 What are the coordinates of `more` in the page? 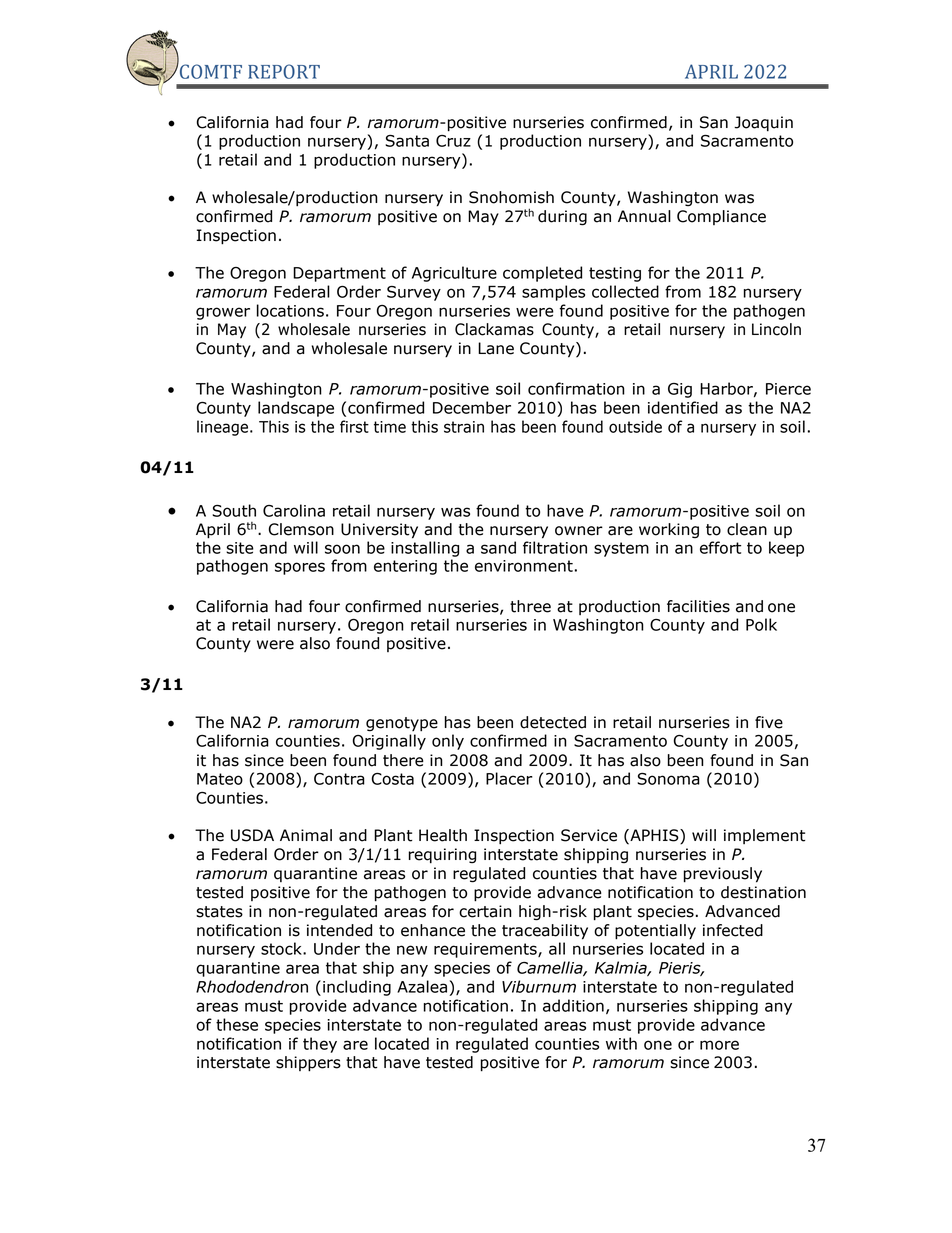 It's located at (719, 1045).
